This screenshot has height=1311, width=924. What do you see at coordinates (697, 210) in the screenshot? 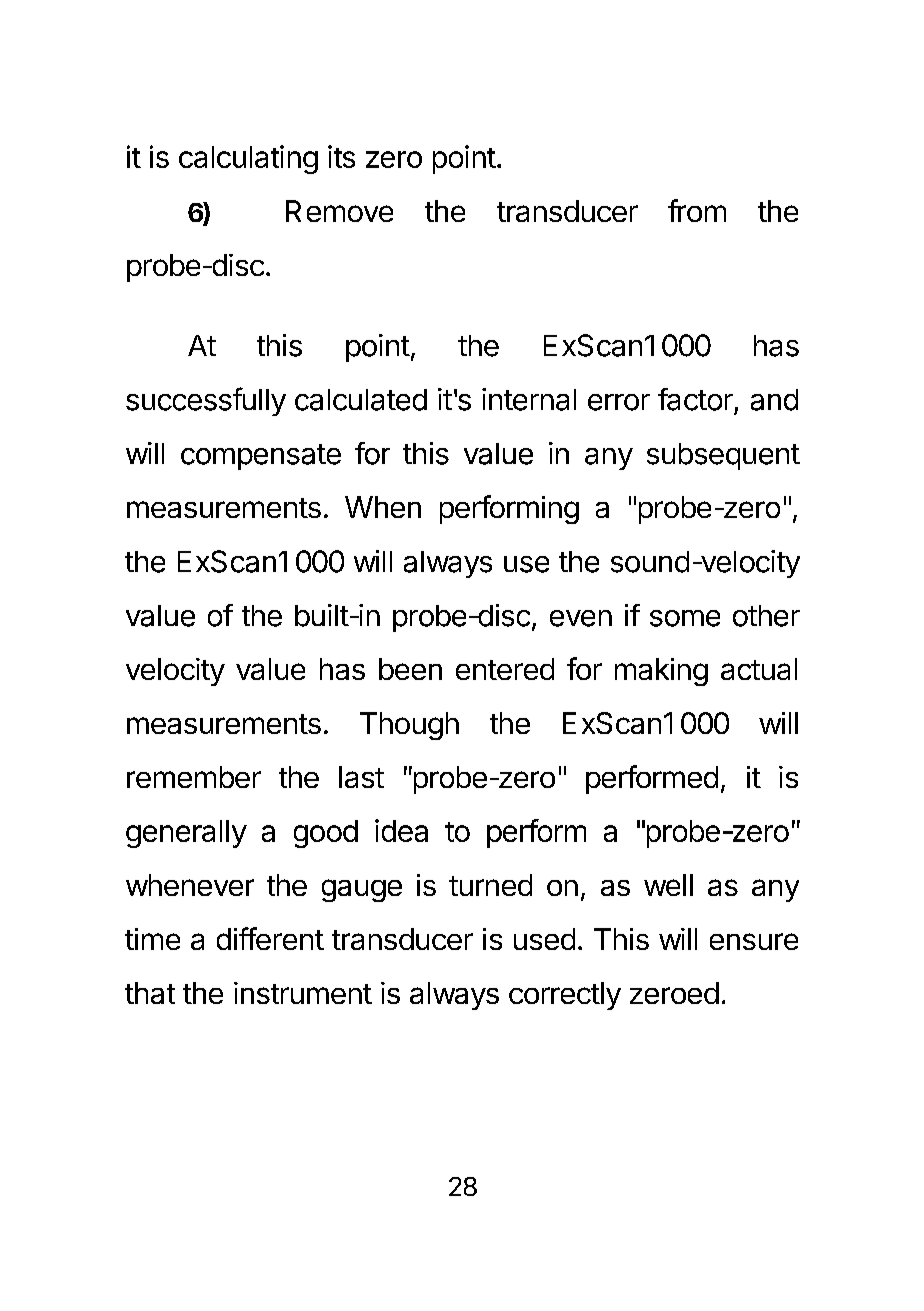
I see `from` at bounding box center [697, 210].
